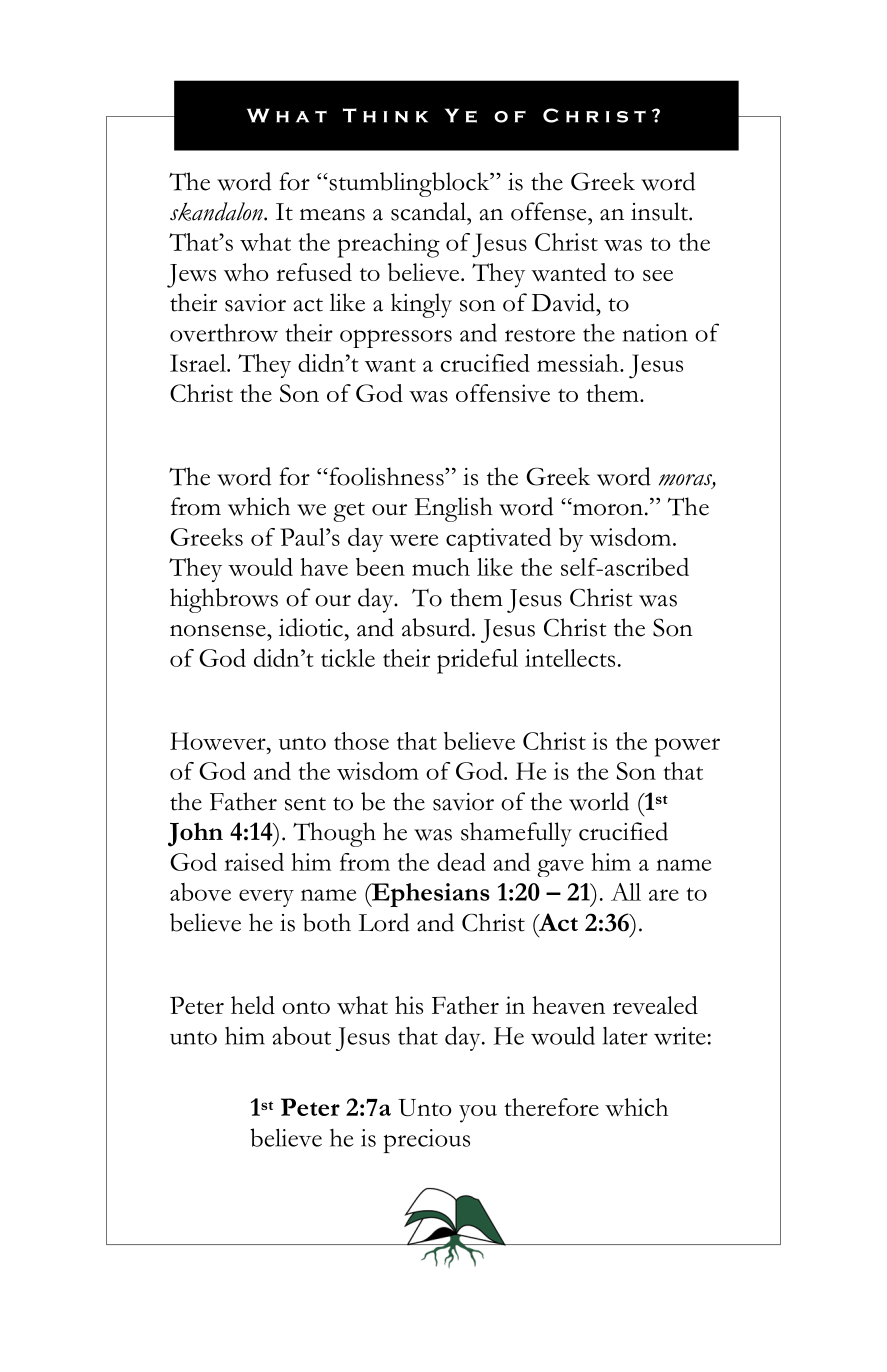  I want to click on scandal, so click(429, 211).
